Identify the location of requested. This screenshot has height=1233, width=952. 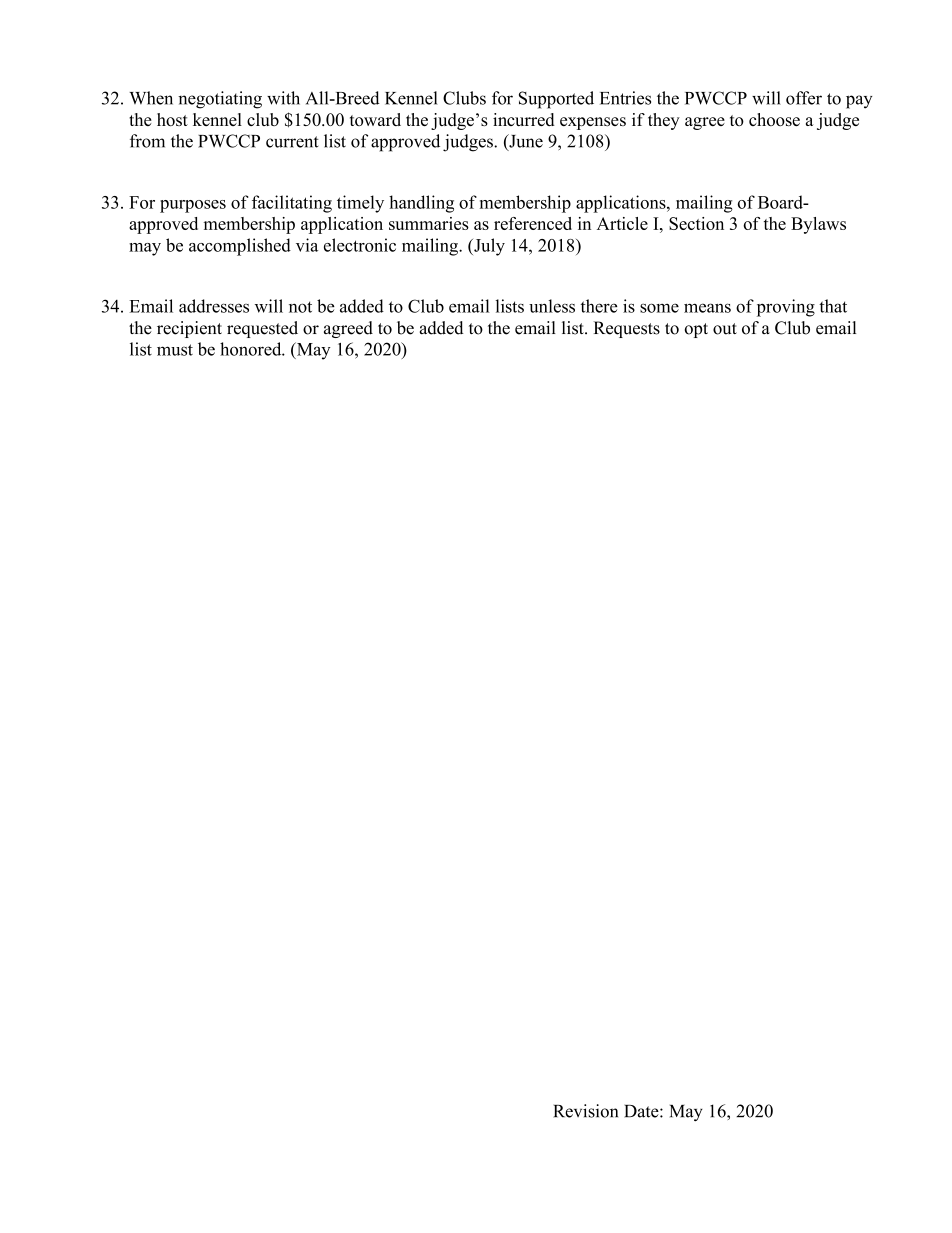
(262, 329).
